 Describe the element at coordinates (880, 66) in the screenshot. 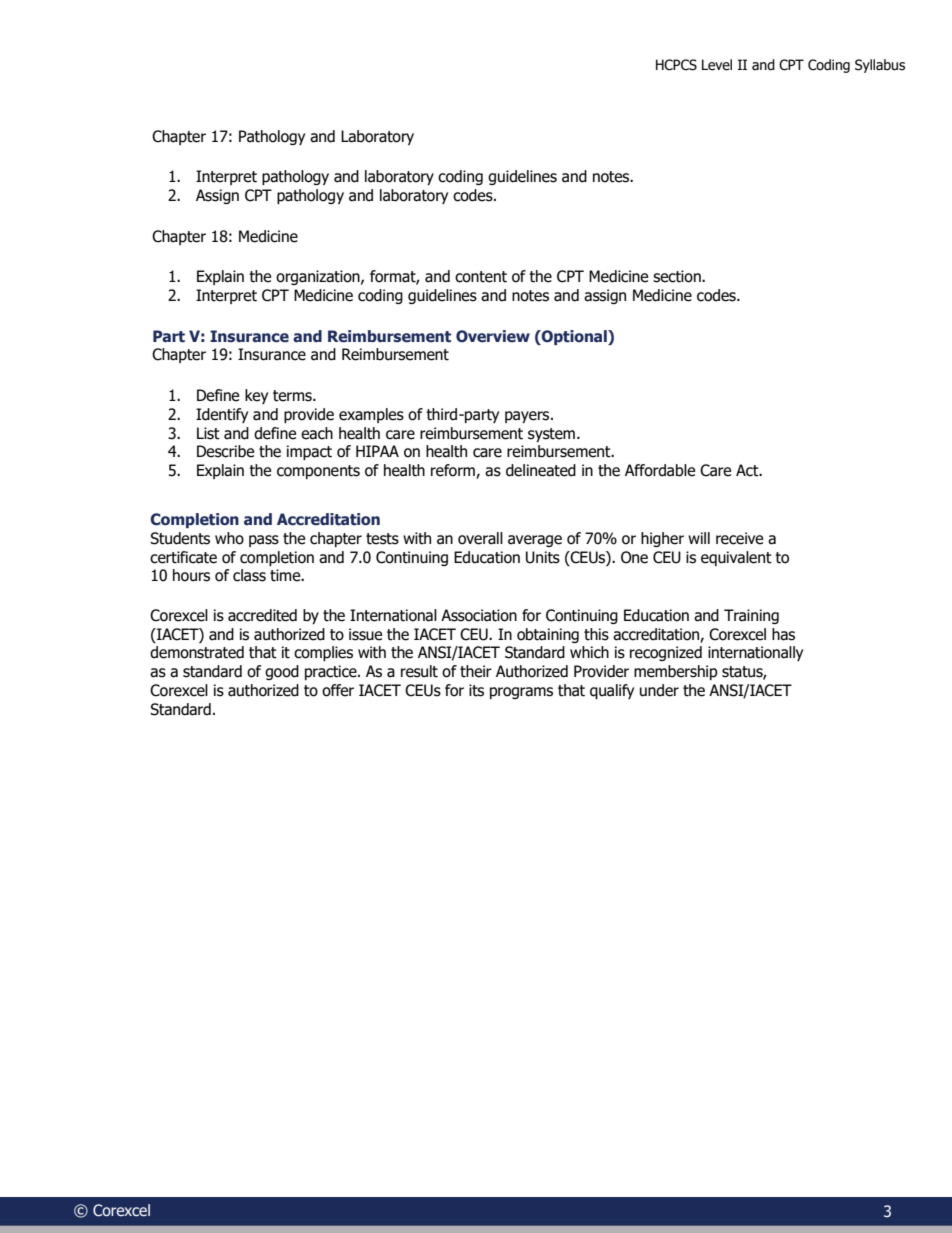

I see `Syllabus` at that location.
